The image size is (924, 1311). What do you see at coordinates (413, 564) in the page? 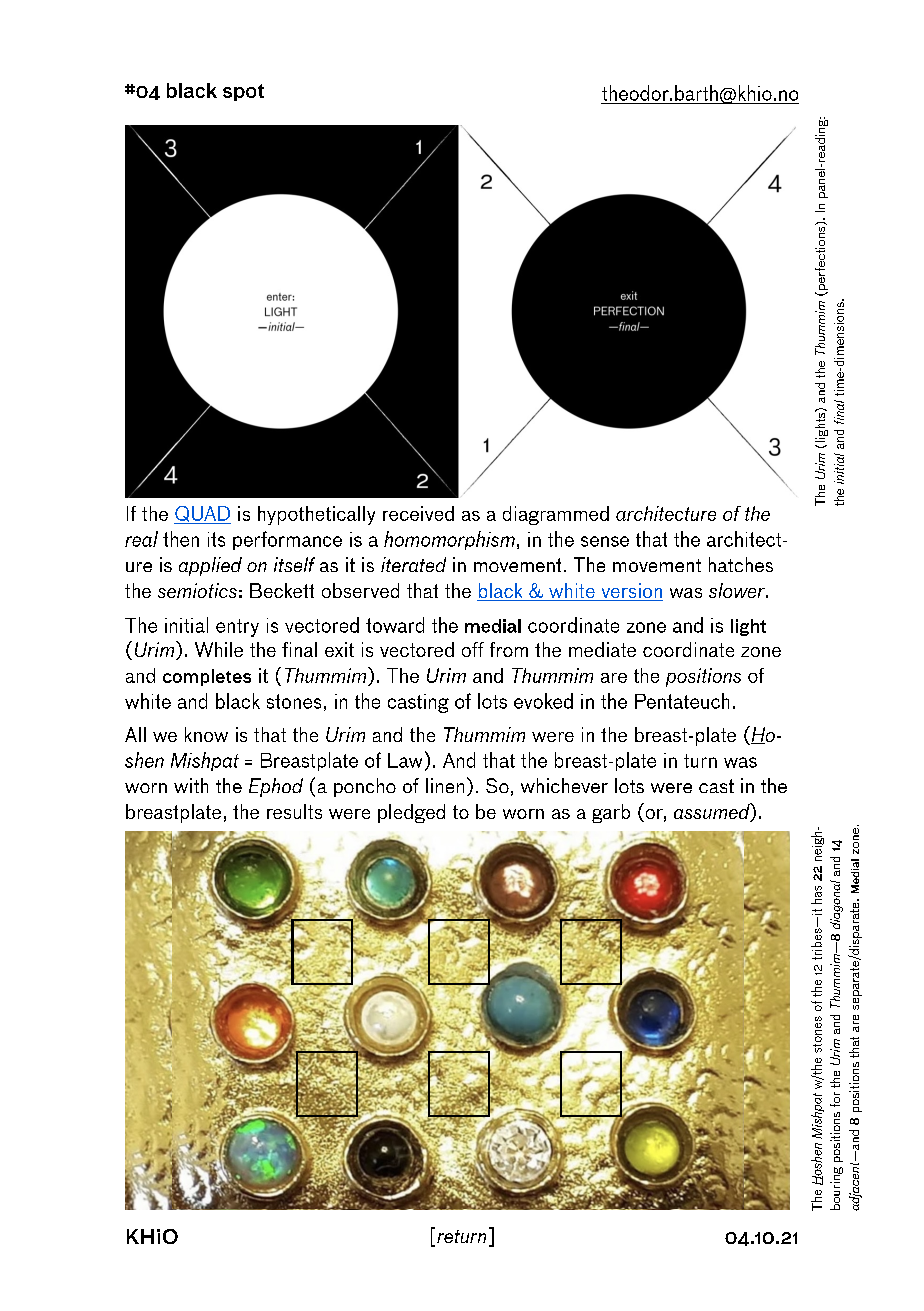
I see `iterated` at bounding box center [413, 564].
